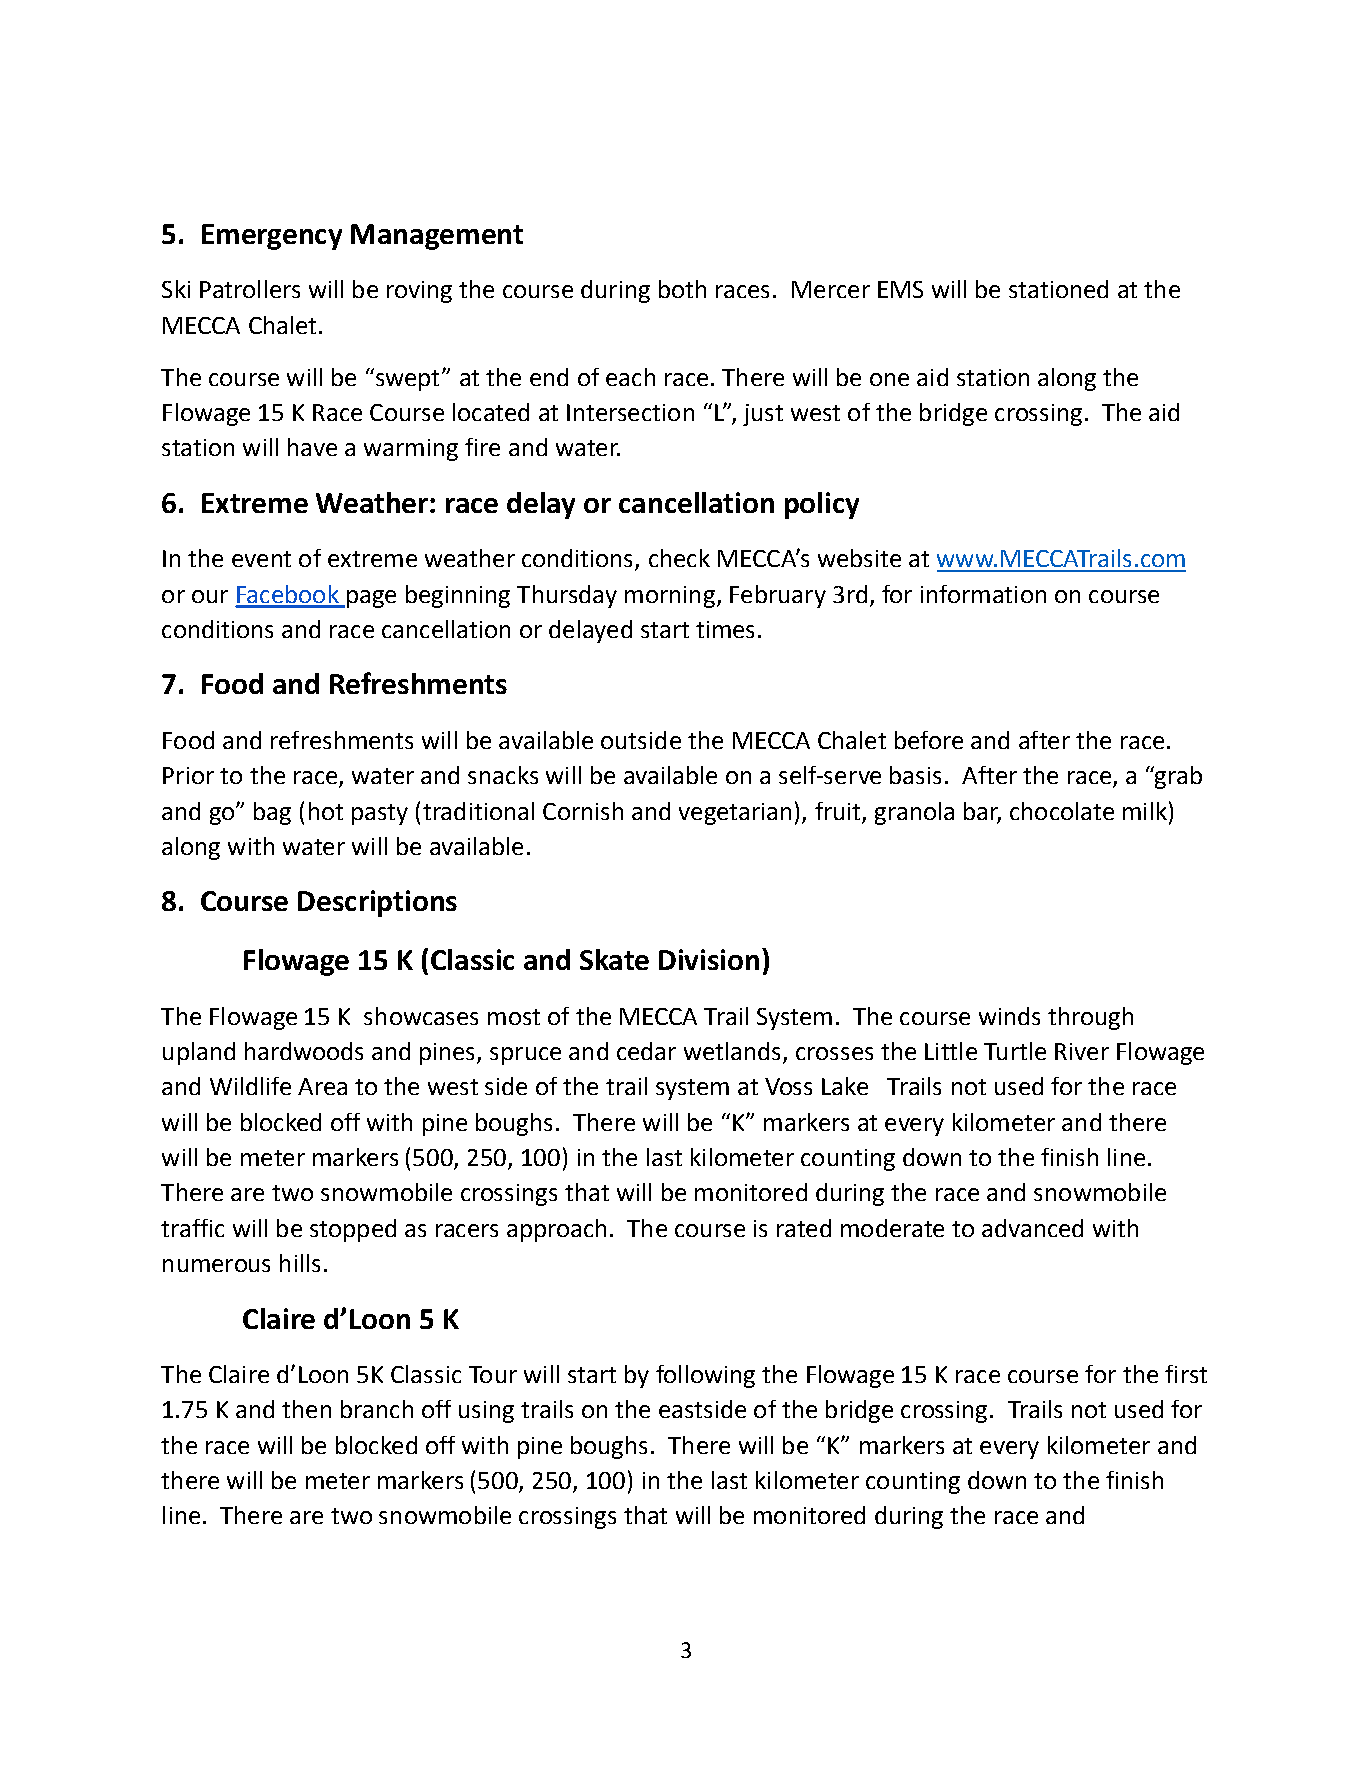  Describe the element at coordinates (900, 289) in the page. I see `EMS` at that location.
